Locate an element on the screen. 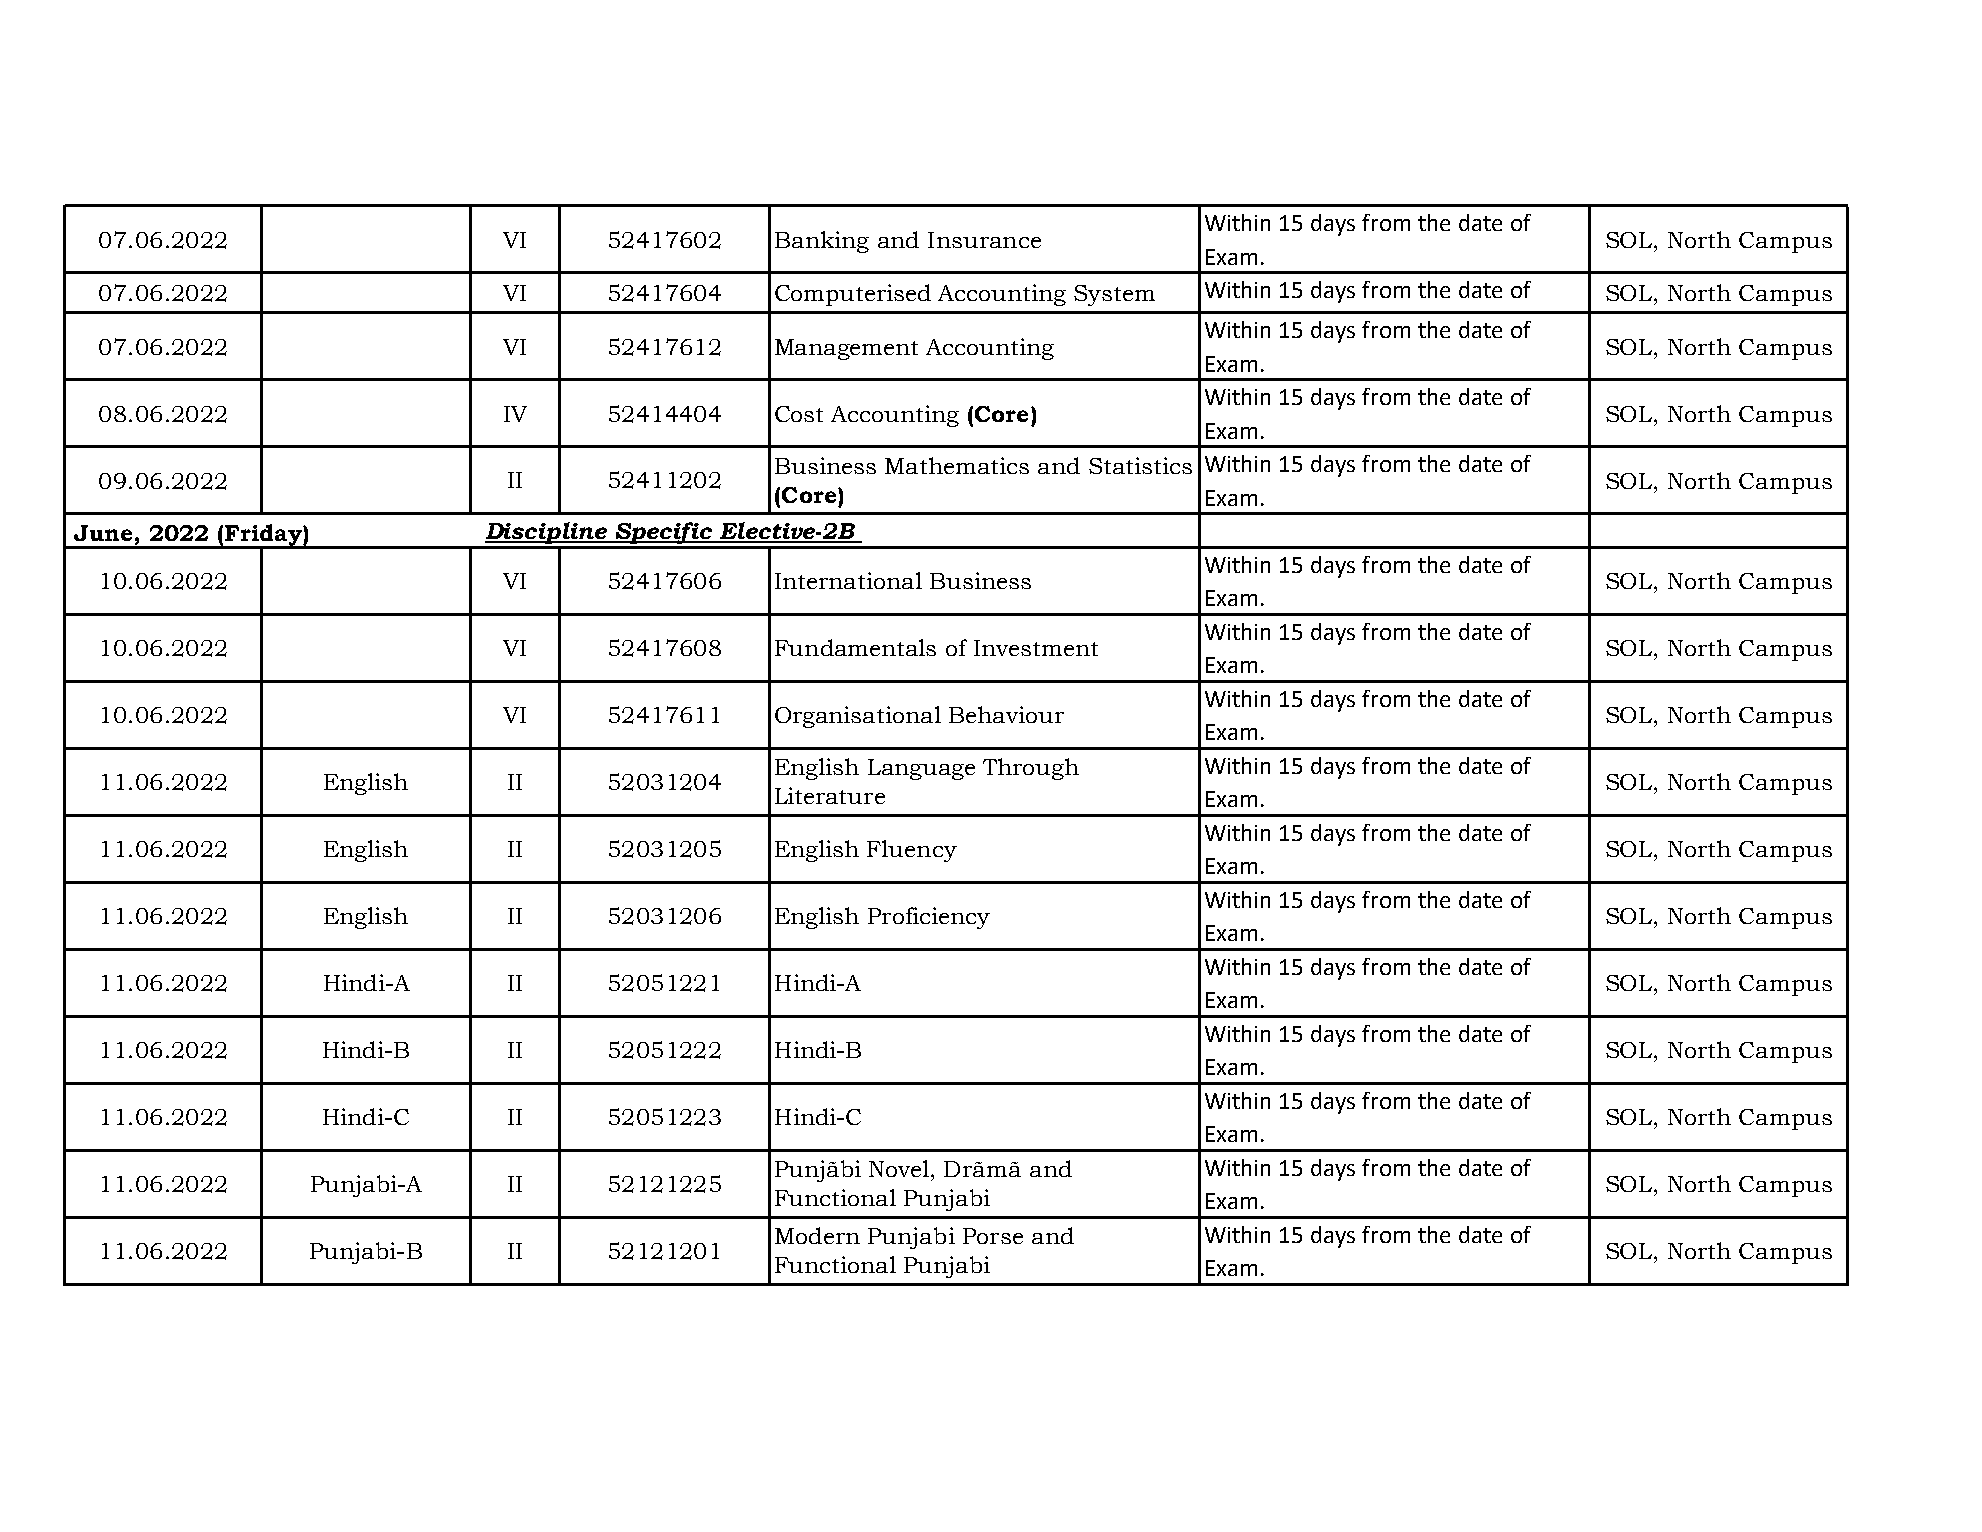 The height and width of the screenshot is (1532, 1982). June is located at coordinates (103, 533).
